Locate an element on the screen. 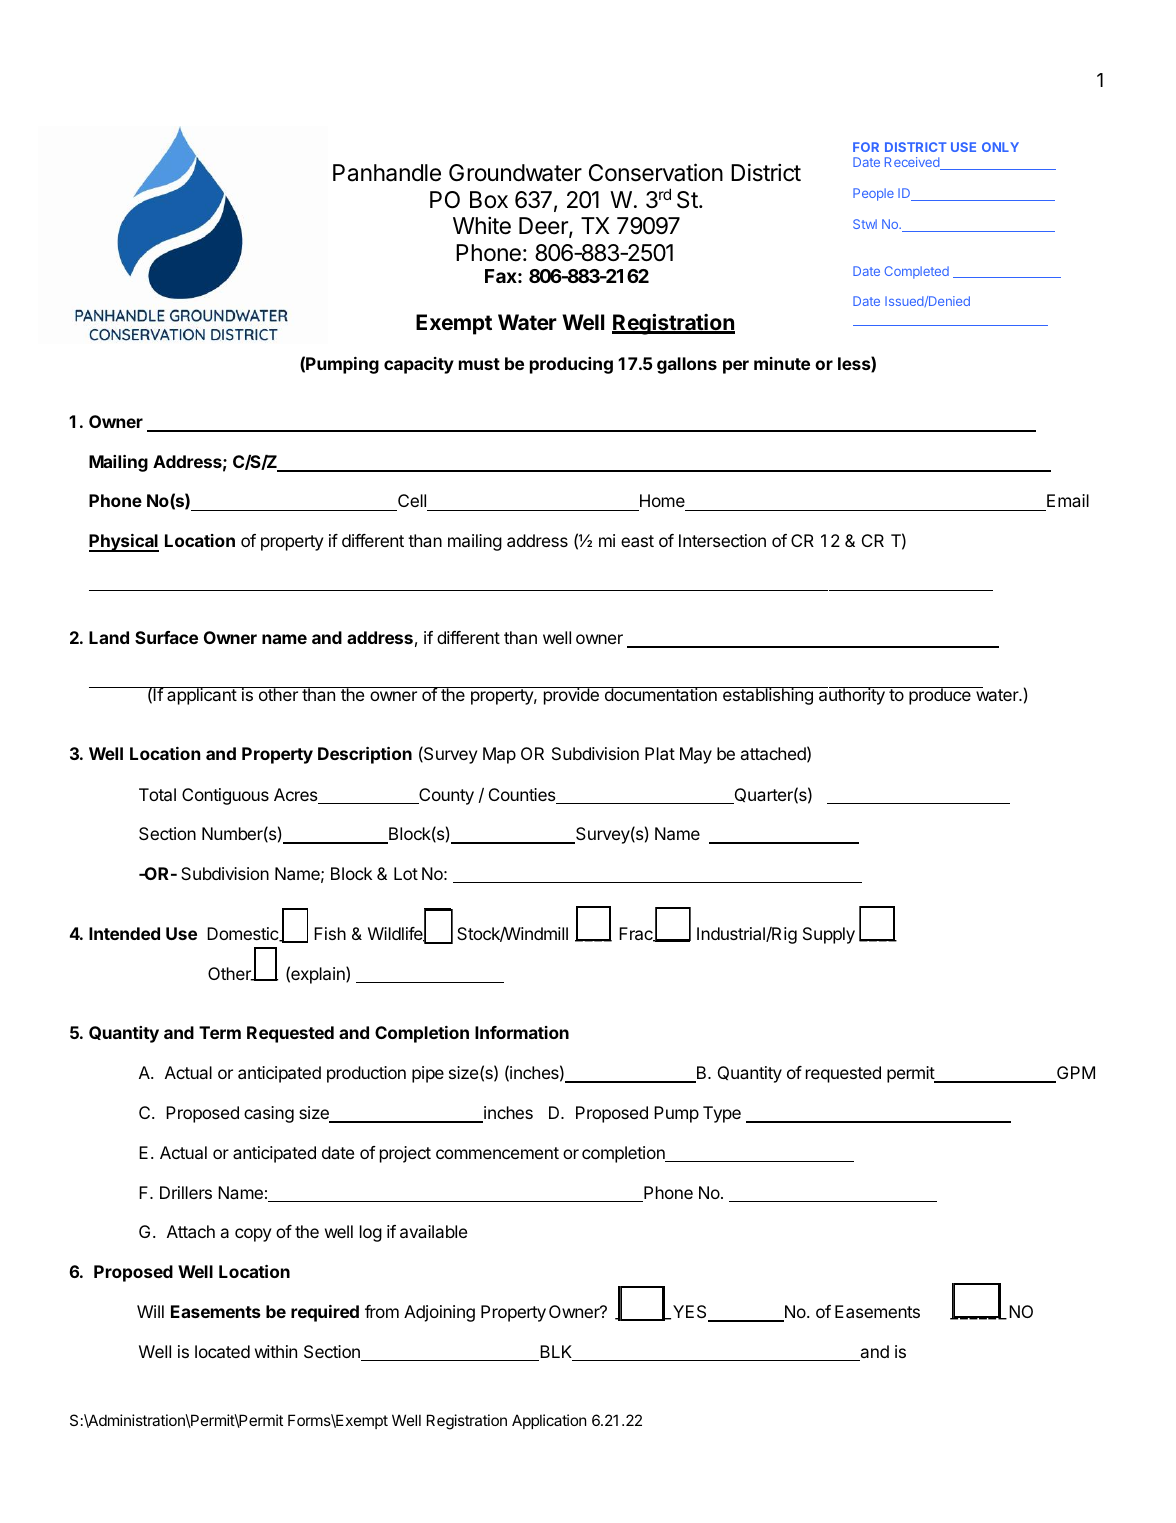 This screenshot has height=1523, width=1176. Counties is located at coordinates (523, 796).
